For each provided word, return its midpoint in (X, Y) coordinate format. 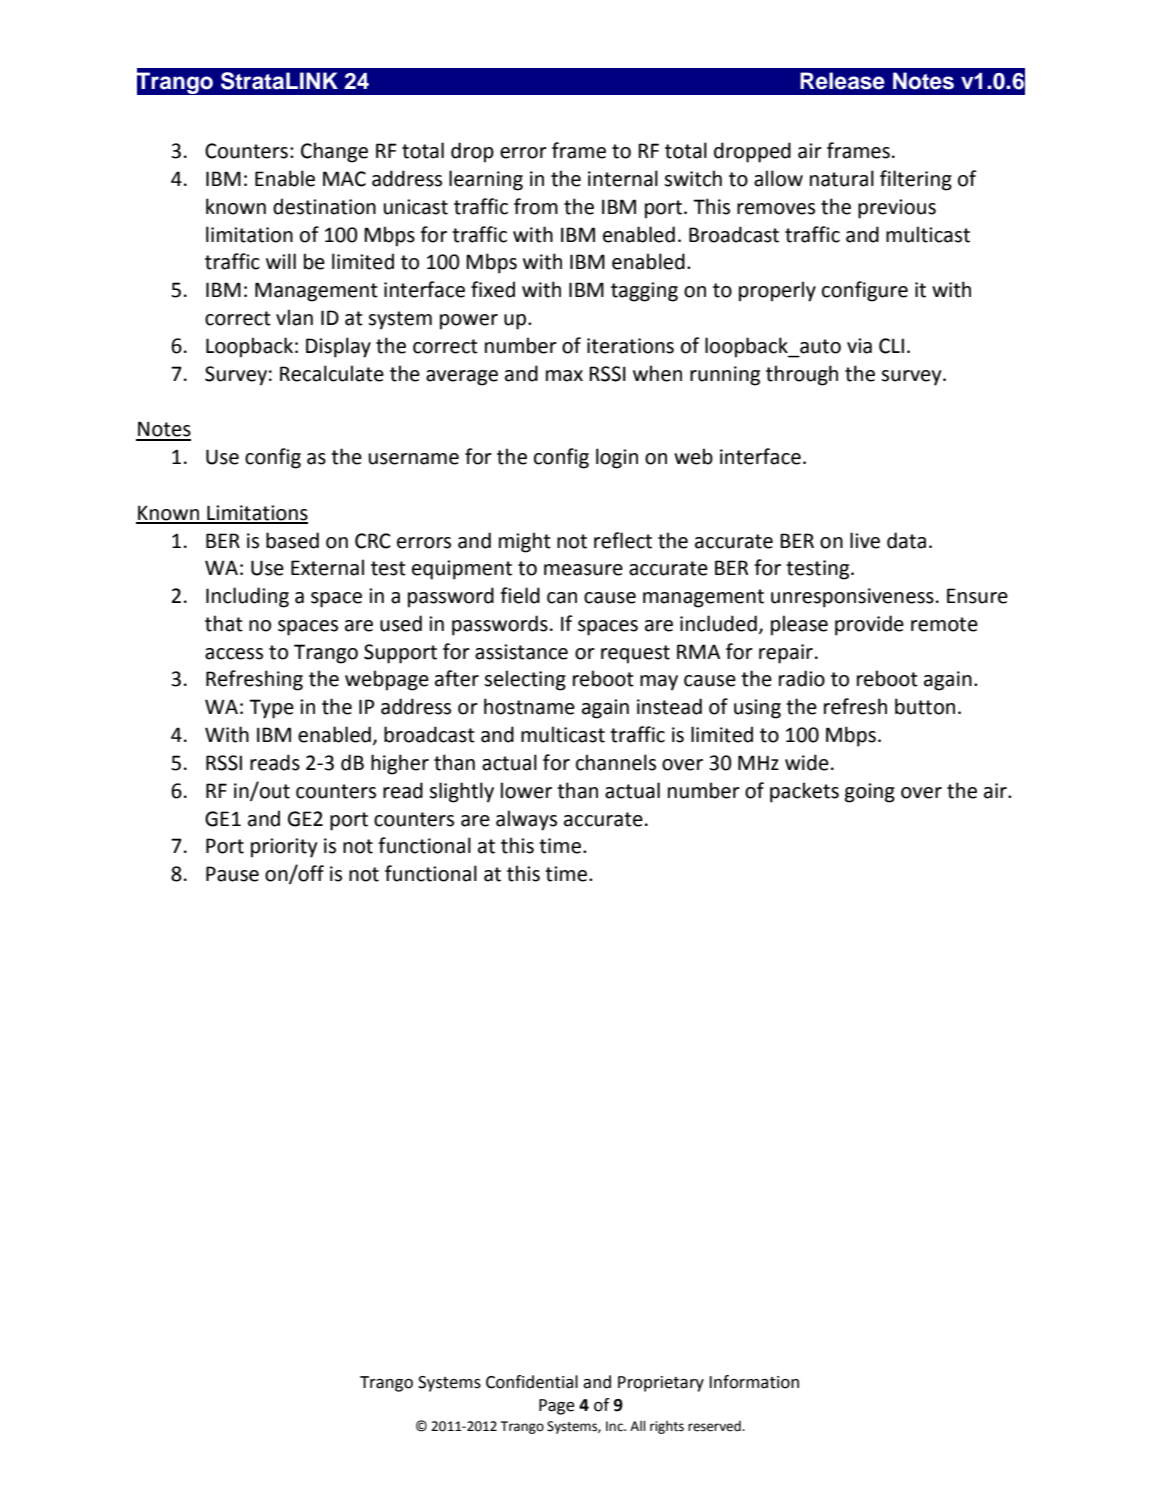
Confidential (532, 1382)
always (526, 820)
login (617, 458)
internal (623, 178)
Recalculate (332, 373)
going (870, 793)
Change (334, 152)
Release (842, 81)
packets (804, 792)
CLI (891, 346)
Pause (232, 874)
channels (616, 762)
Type (271, 709)
